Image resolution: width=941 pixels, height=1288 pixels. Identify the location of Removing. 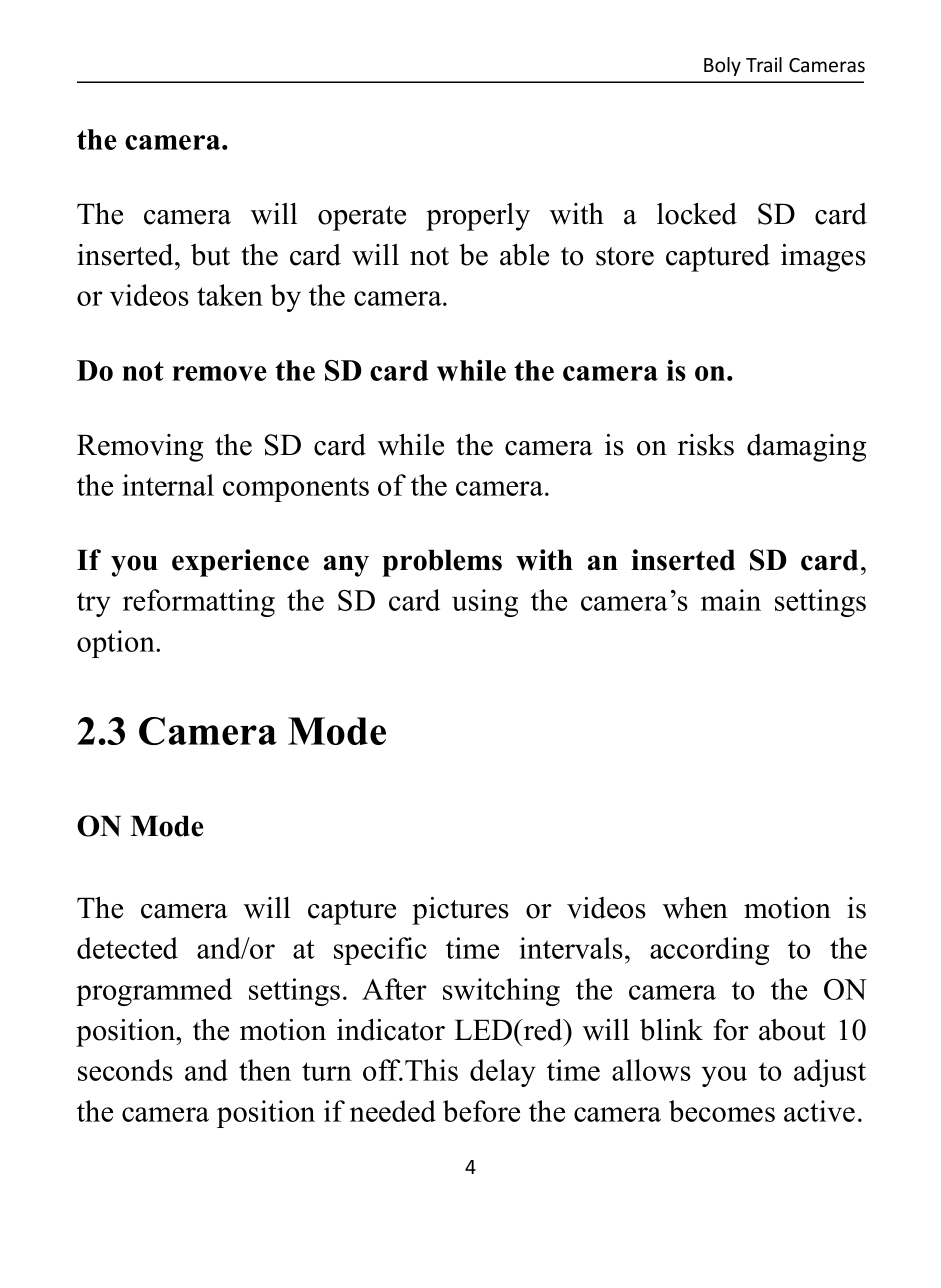
(140, 448).
